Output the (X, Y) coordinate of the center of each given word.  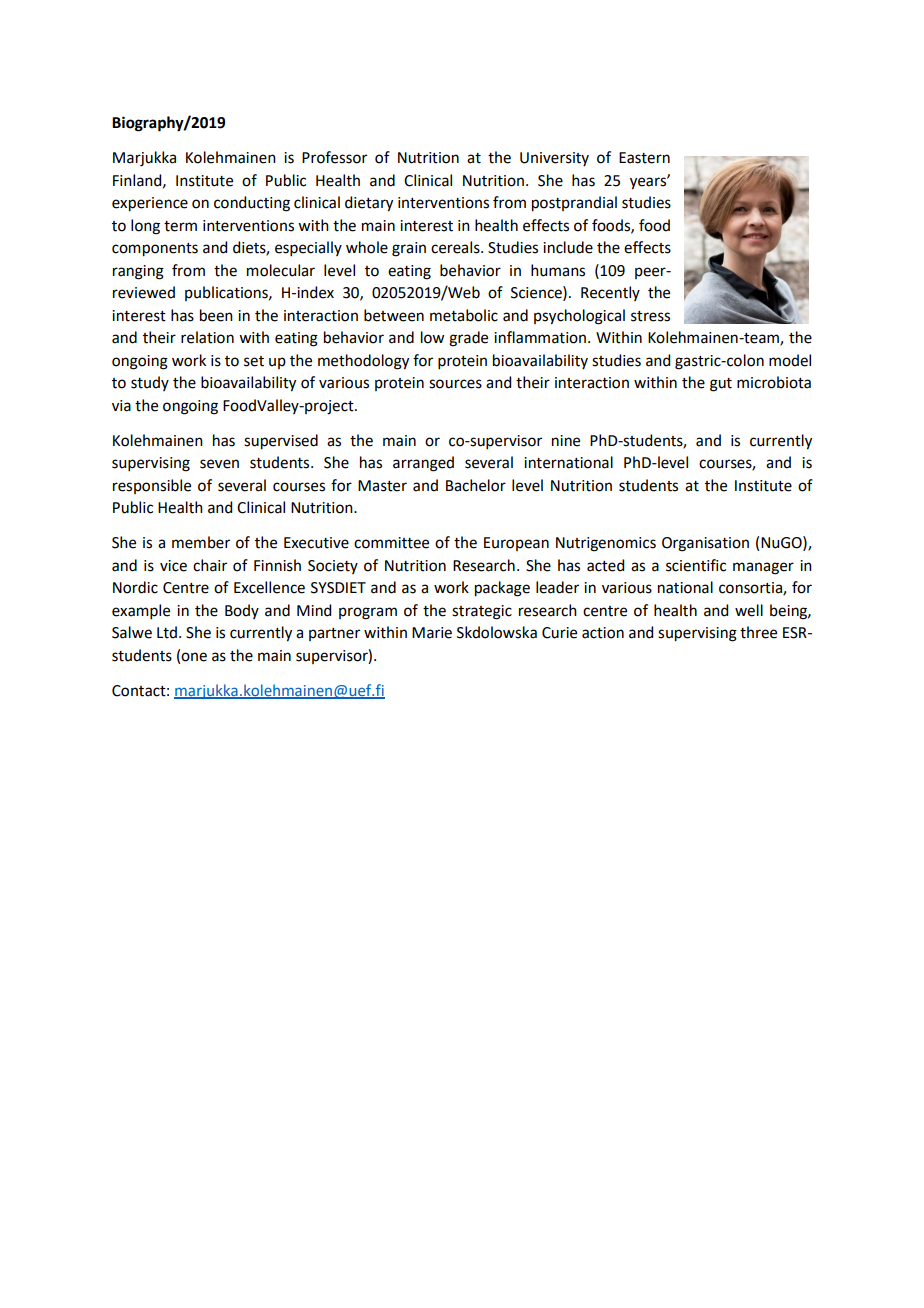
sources (455, 384)
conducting (252, 204)
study (150, 383)
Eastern (644, 158)
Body (242, 611)
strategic (482, 612)
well (749, 610)
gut (721, 385)
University (554, 159)
